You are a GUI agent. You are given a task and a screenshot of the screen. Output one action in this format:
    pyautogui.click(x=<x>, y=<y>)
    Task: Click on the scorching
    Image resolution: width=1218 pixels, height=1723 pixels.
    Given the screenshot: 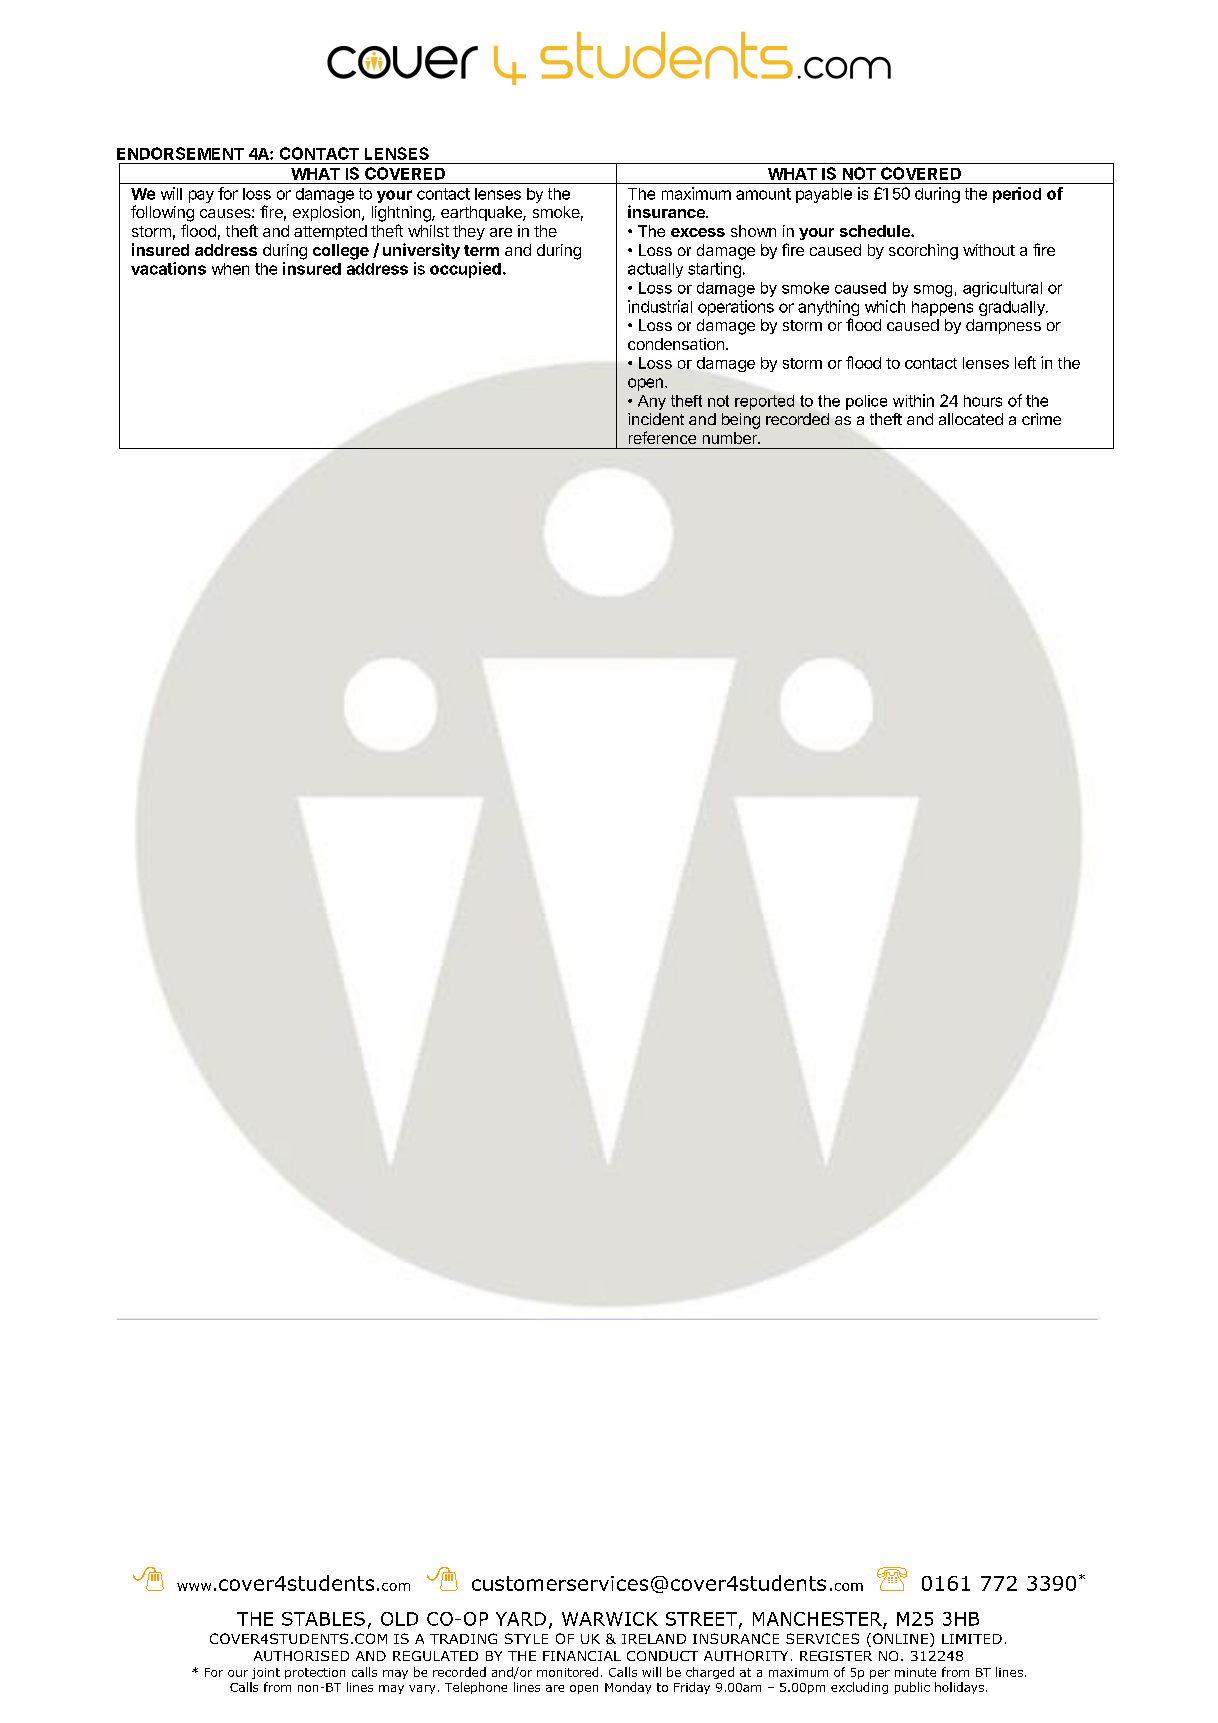 What is the action you would take?
    pyautogui.click(x=923, y=252)
